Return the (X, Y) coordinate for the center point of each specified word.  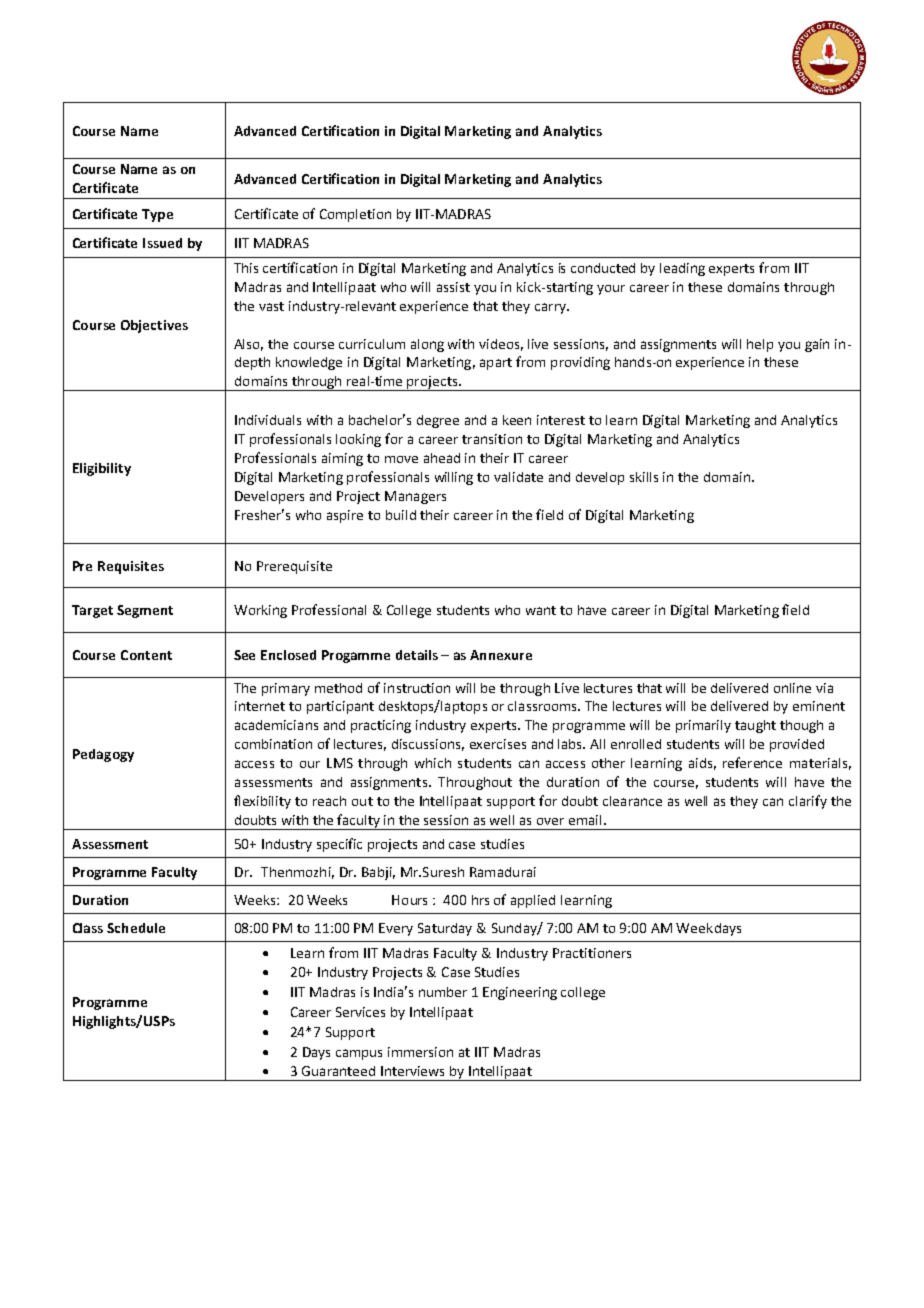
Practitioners (592, 953)
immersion (420, 1052)
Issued (162, 243)
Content (146, 655)
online (792, 688)
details (417, 655)
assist (453, 287)
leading (682, 269)
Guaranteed (338, 1071)
